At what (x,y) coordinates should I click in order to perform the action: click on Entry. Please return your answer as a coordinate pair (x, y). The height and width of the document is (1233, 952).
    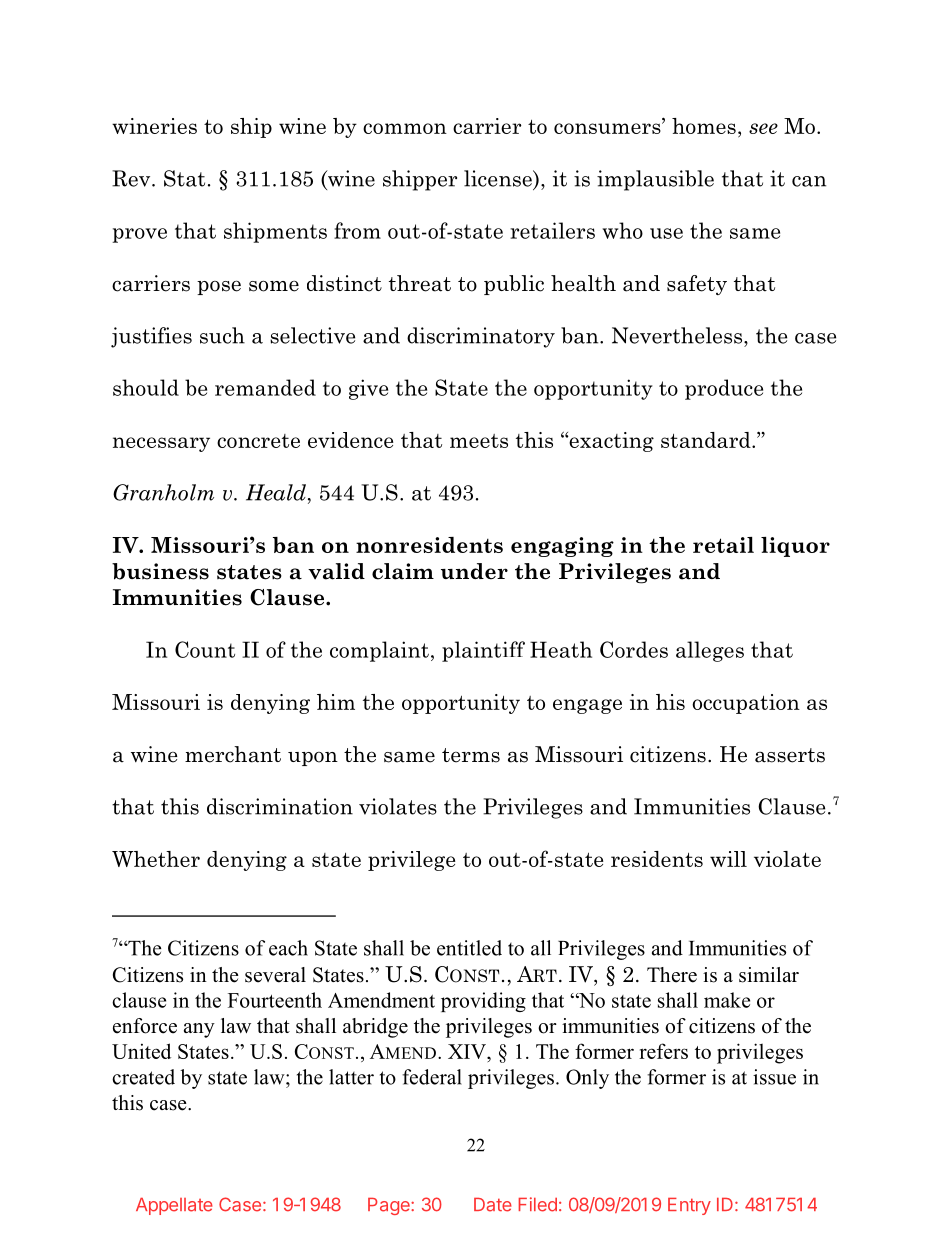
    Looking at the image, I should click on (689, 1206).
